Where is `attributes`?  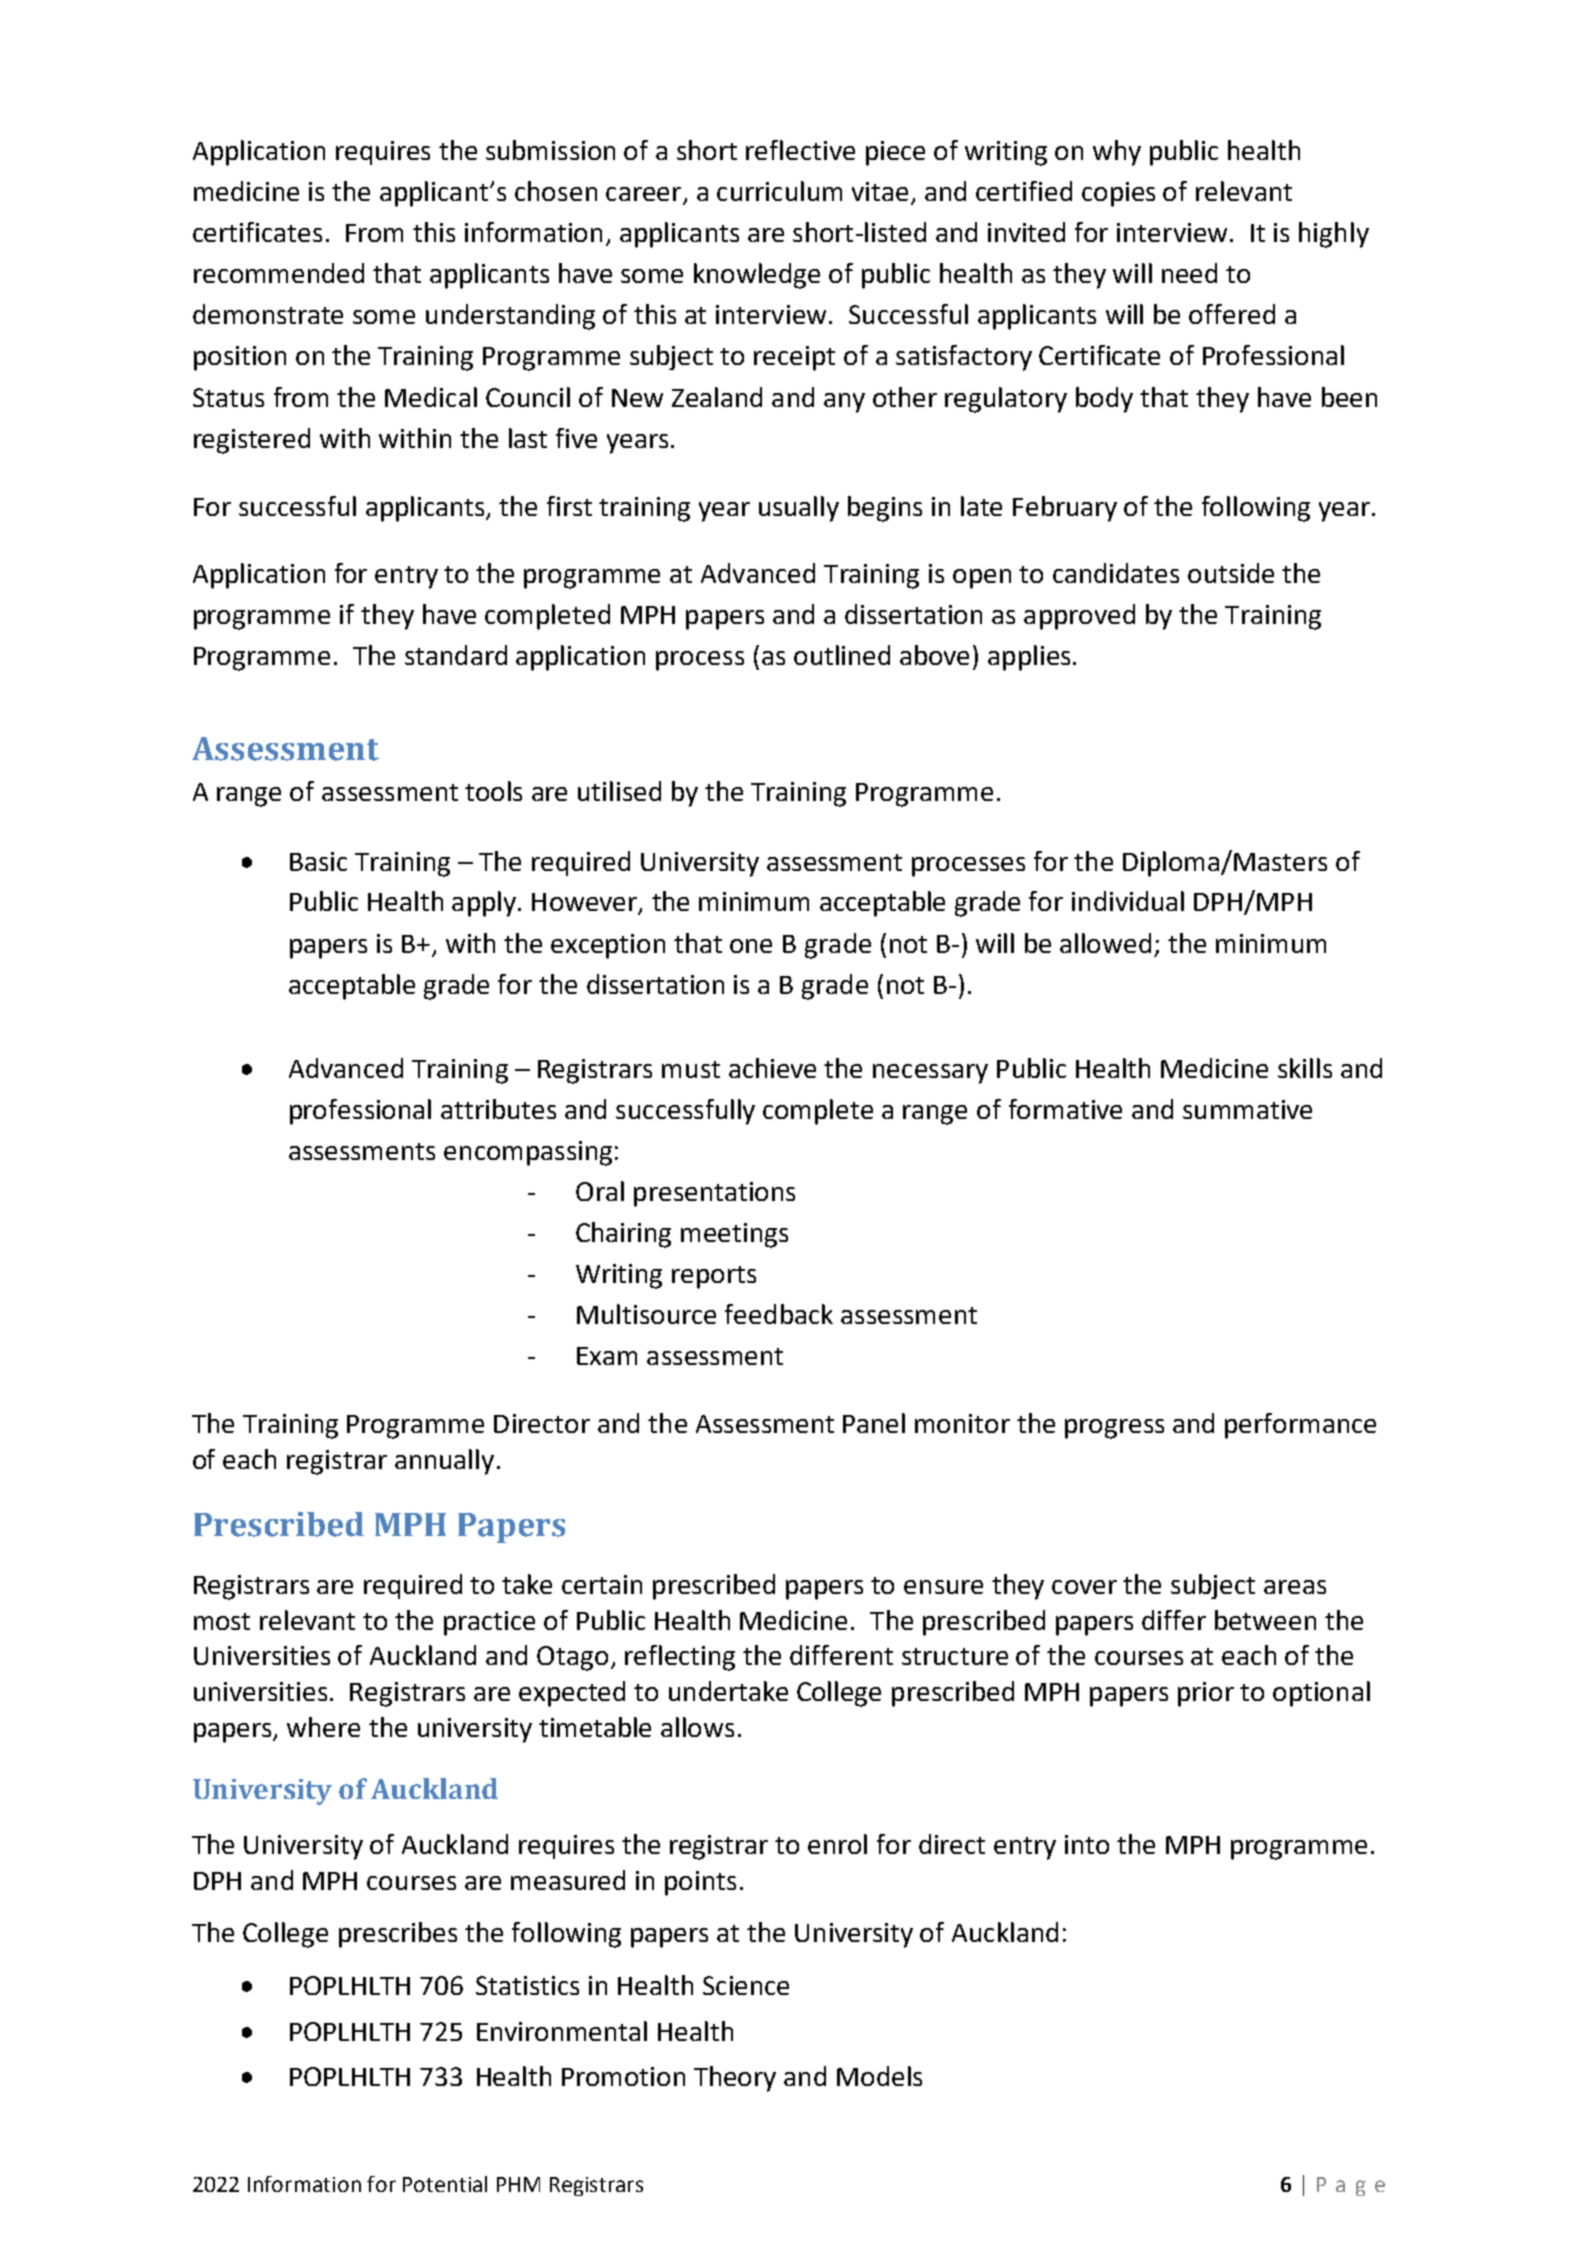 attributes is located at coordinates (498, 1109).
